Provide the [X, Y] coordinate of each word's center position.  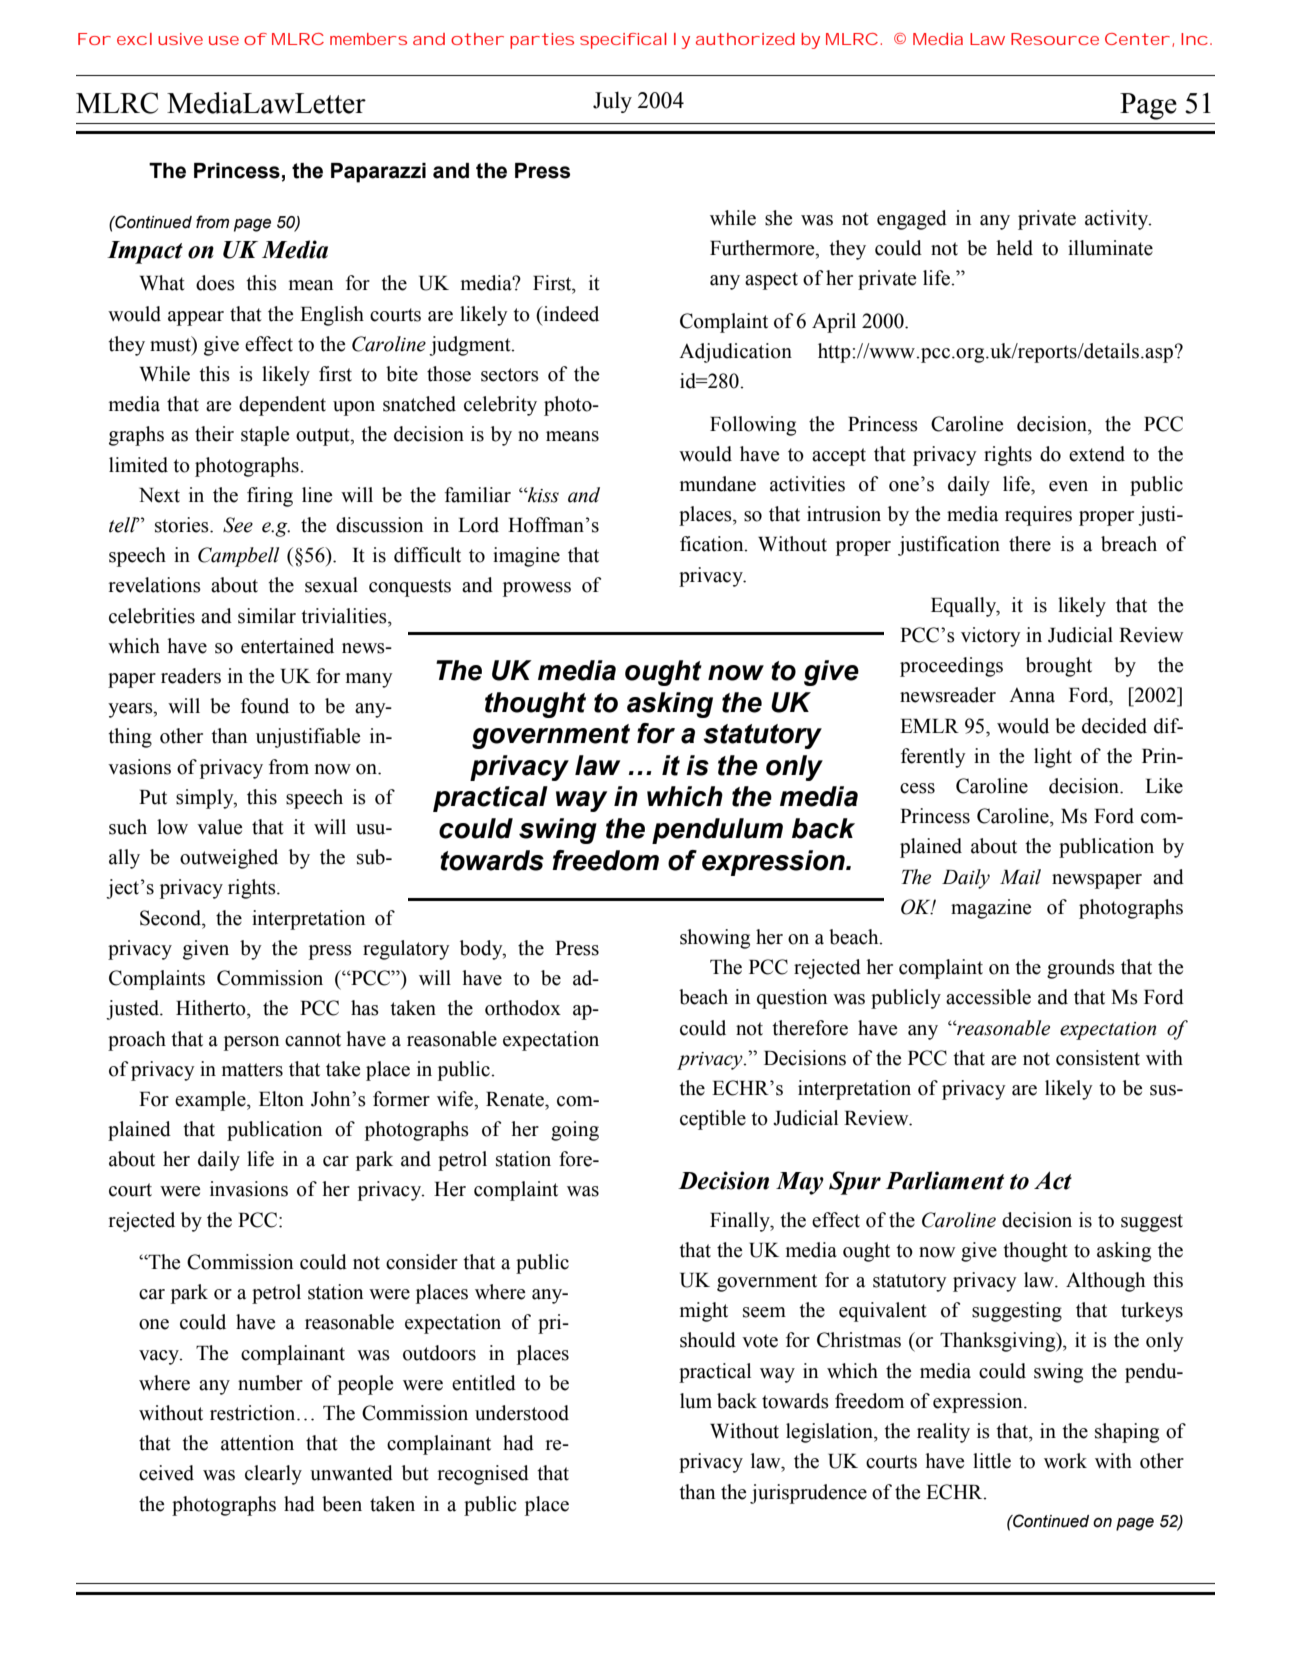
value [219, 827]
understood [522, 1413]
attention [257, 1443]
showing [715, 939]
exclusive [160, 39]
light [1053, 758]
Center [1139, 40]
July [612, 102]
